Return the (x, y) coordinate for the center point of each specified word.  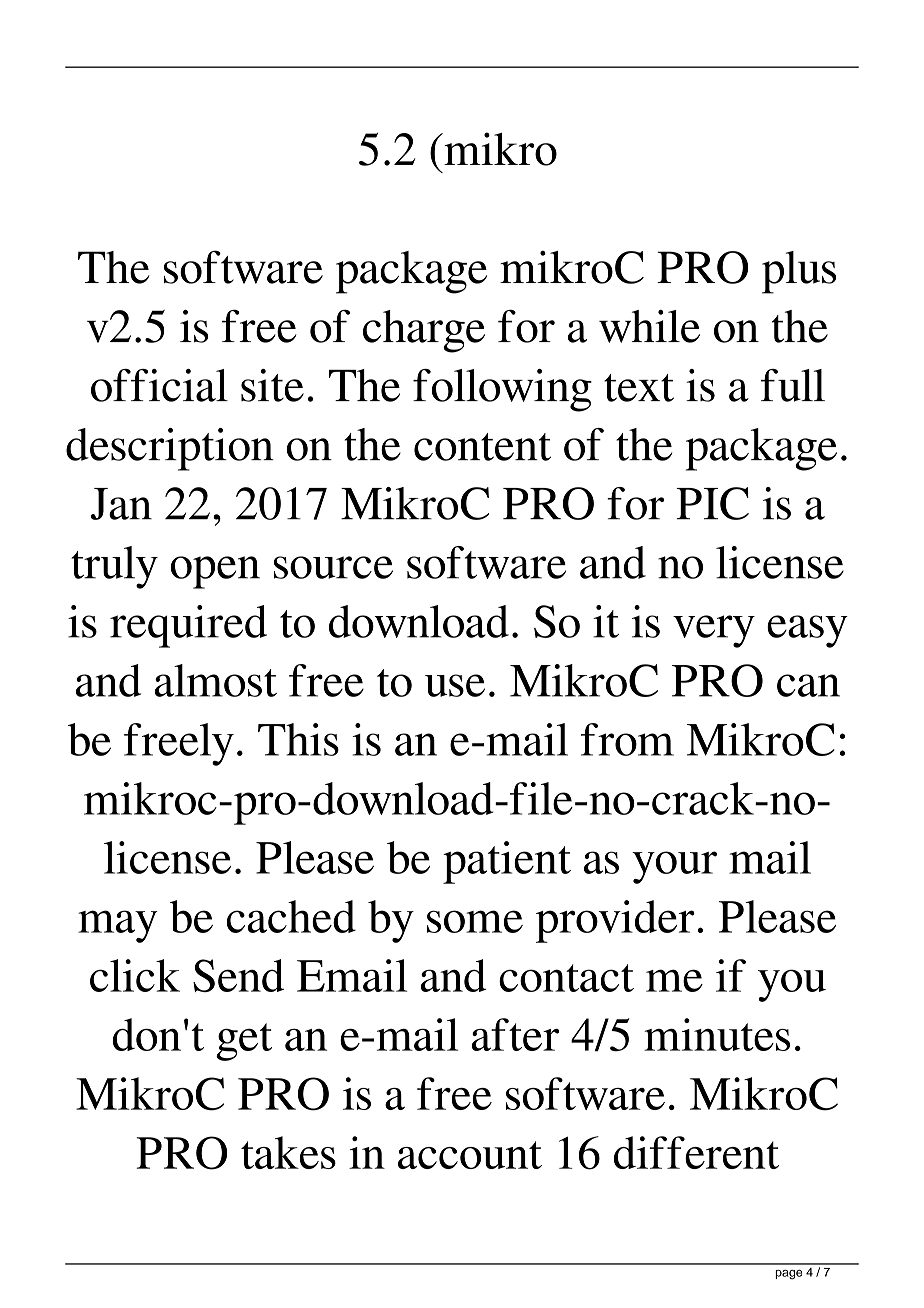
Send (238, 975)
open (215, 572)
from (627, 739)
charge (424, 331)
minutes (717, 1034)
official (159, 385)
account (470, 1155)
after (515, 1034)
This (298, 739)
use (455, 685)
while (649, 326)
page (788, 1275)
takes (288, 1152)
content (482, 447)
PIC (713, 503)
